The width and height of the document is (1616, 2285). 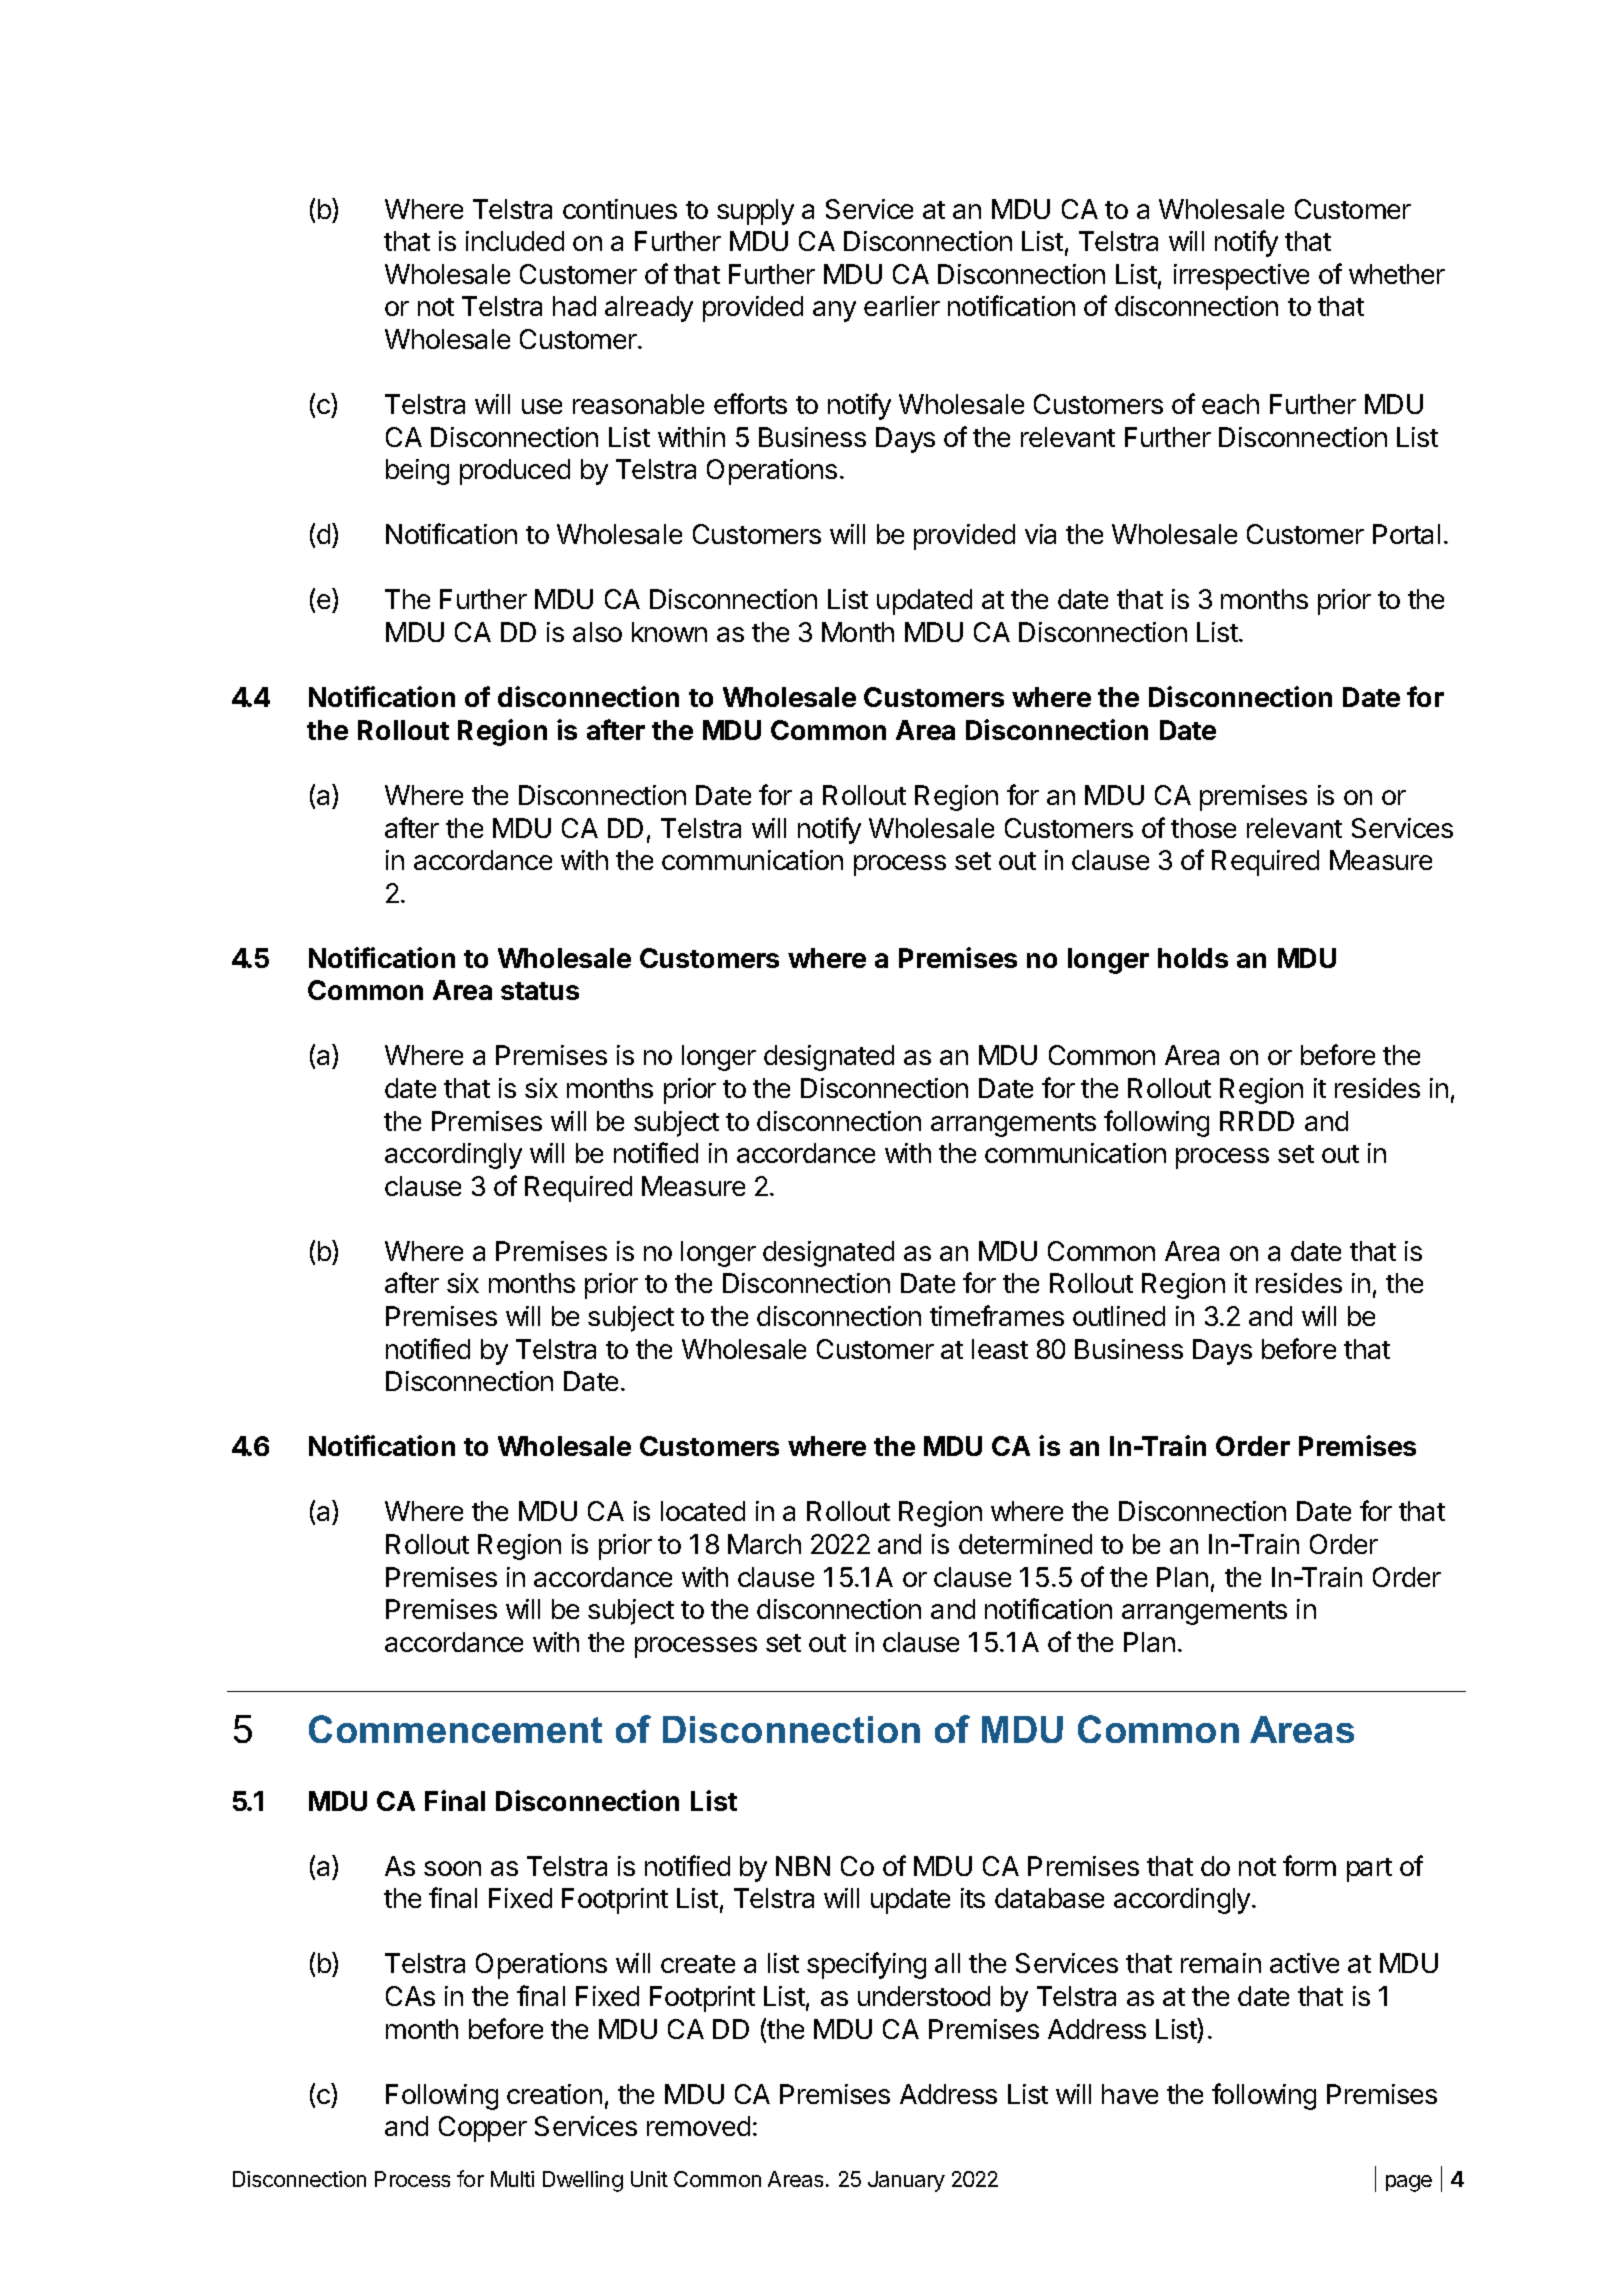 I want to click on irrespective, so click(x=1241, y=277).
